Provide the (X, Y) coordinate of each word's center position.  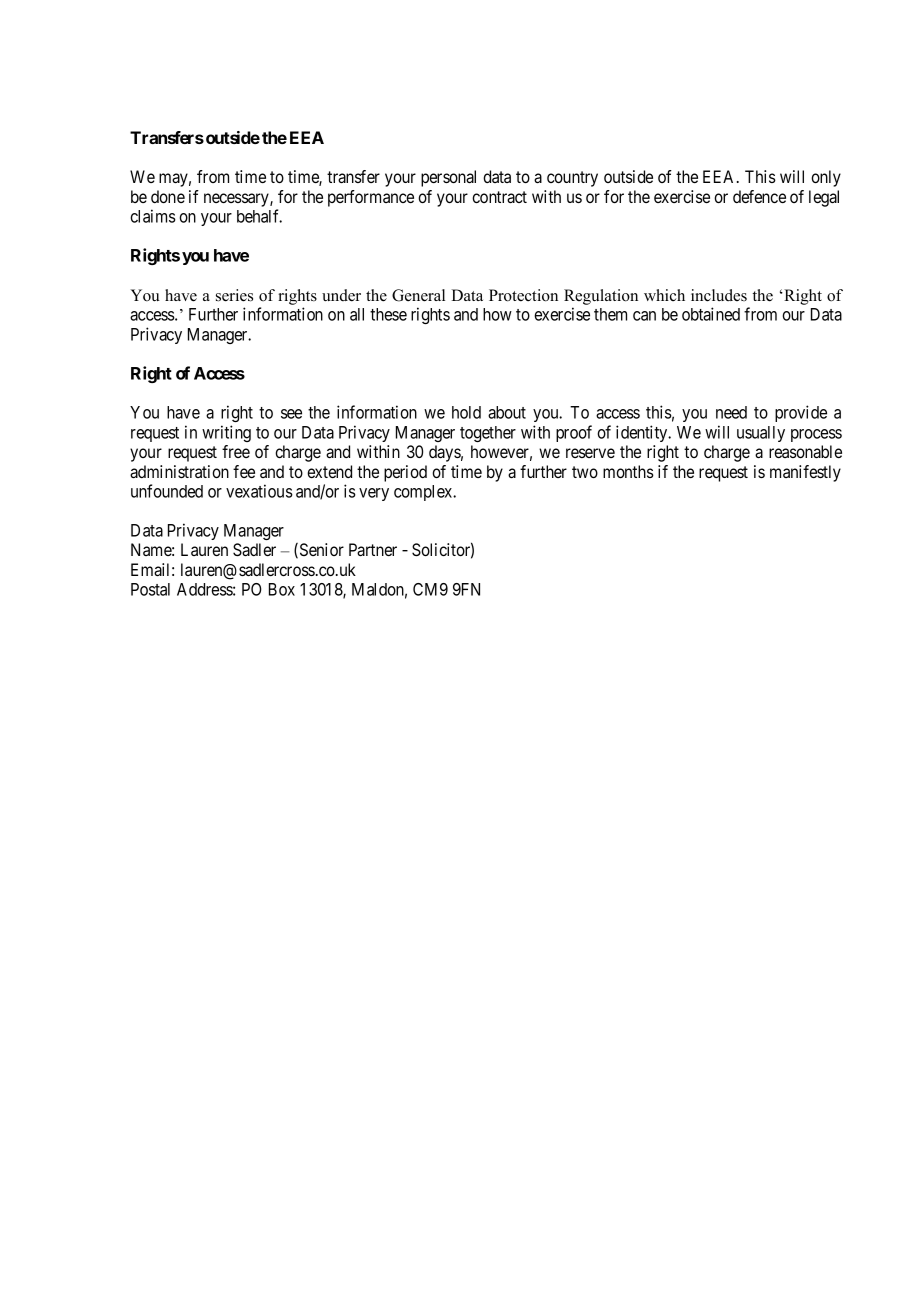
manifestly (805, 473)
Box (282, 589)
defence (759, 196)
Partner (373, 549)
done (168, 196)
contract (499, 197)
